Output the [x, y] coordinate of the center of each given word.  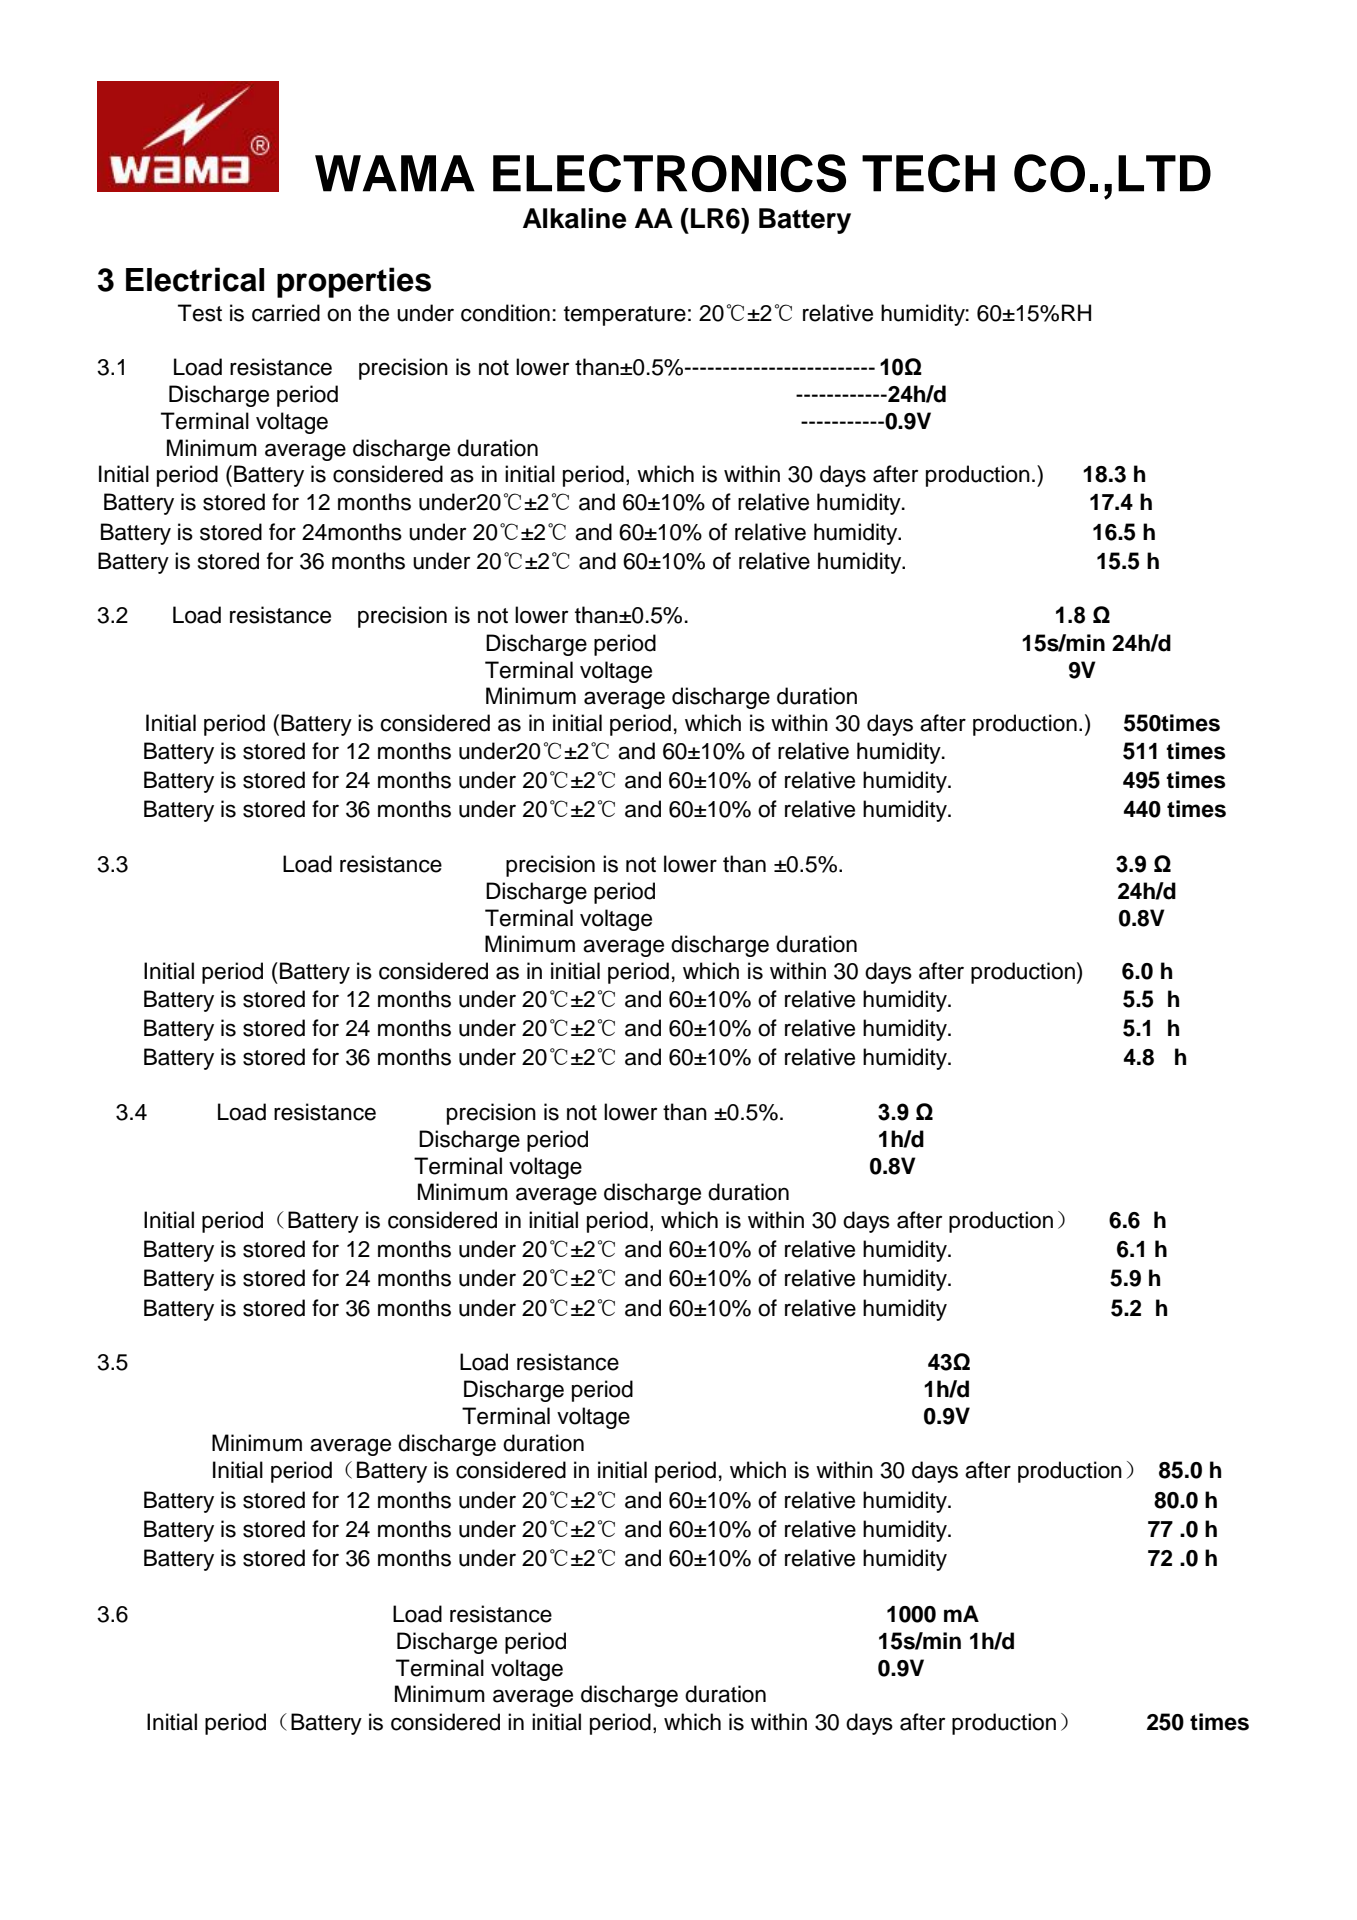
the [373, 313]
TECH [928, 173]
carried [286, 313]
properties [354, 282]
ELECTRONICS [669, 173]
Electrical [195, 279]
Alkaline [574, 218]
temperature [625, 316]
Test [200, 313]
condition [505, 313]
